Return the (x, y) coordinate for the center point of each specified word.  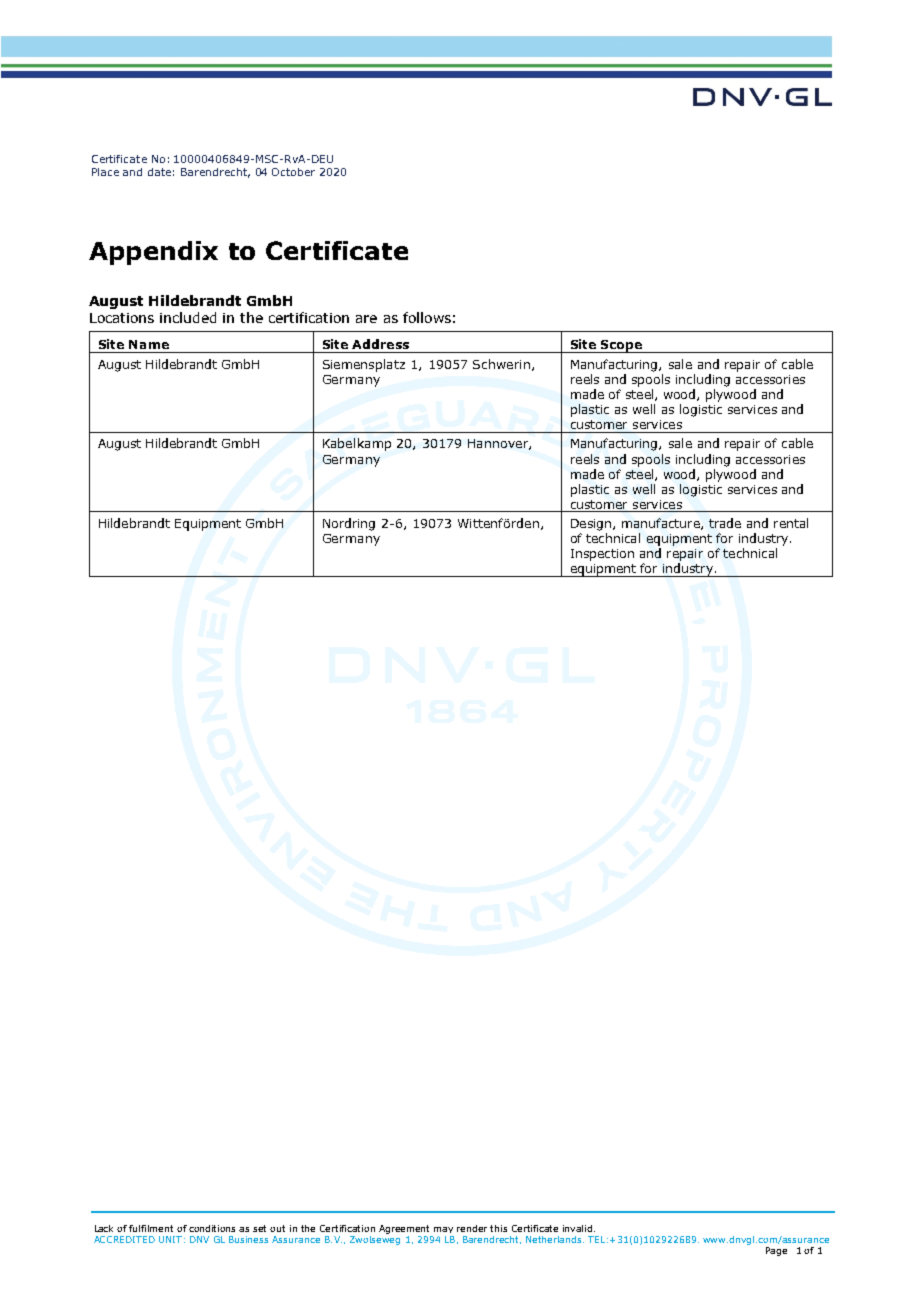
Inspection (602, 555)
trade (725, 523)
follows (427, 317)
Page (776, 1251)
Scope (622, 346)
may (443, 1230)
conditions (212, 1228)
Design (592, 525)
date (159, 172)
